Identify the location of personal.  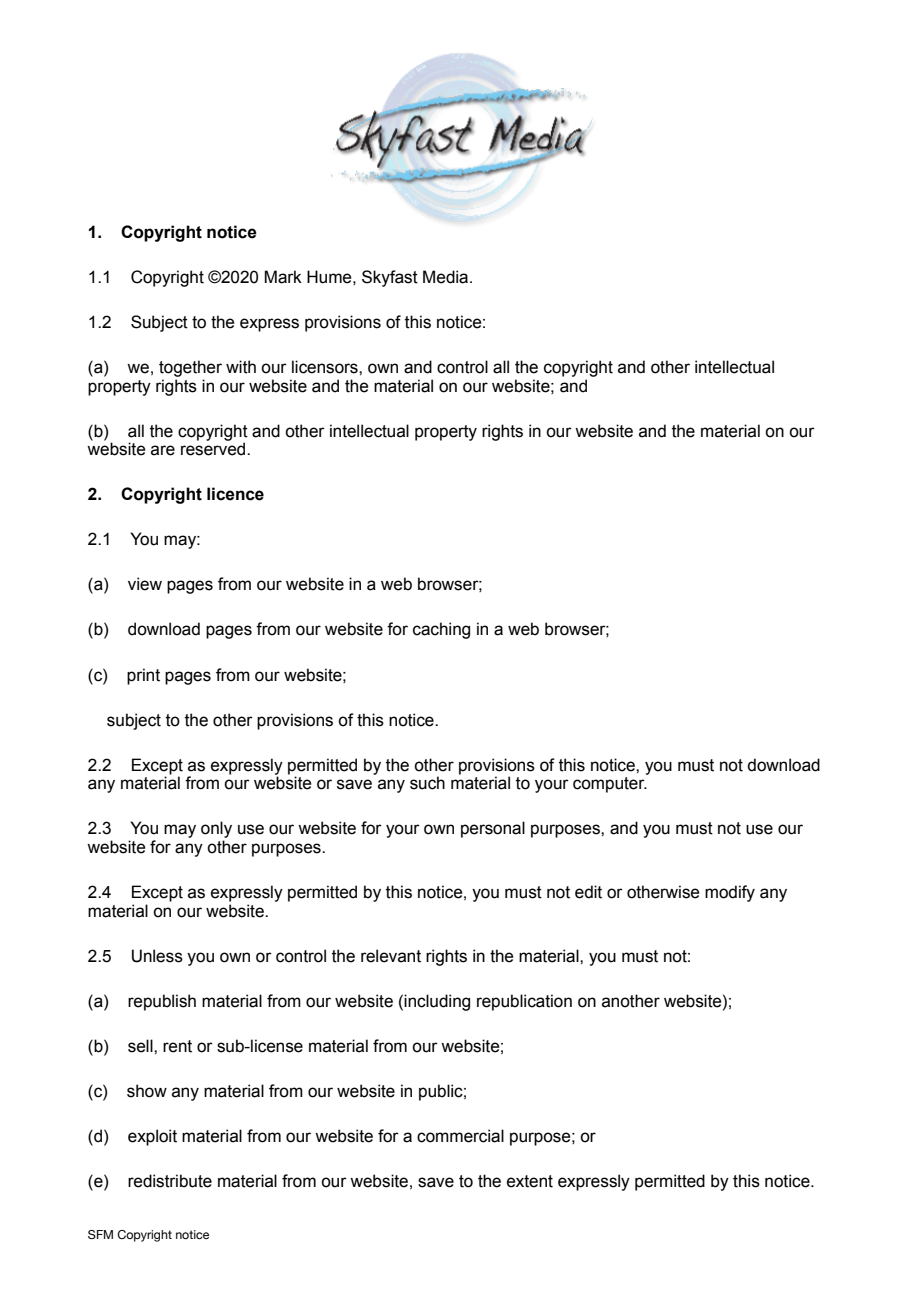
(493, 829).
